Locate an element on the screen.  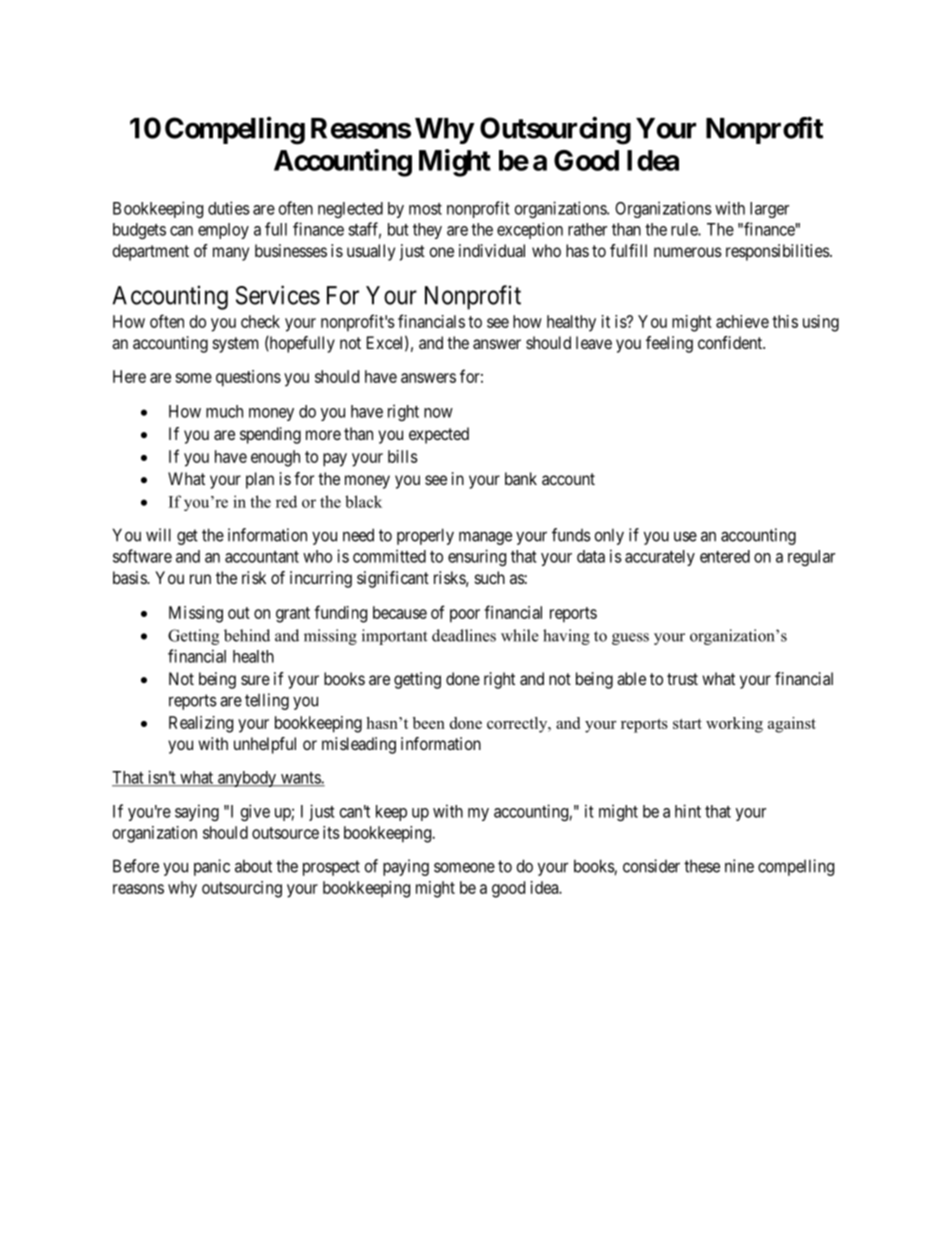
employ is located at coordinates (223, 231).
